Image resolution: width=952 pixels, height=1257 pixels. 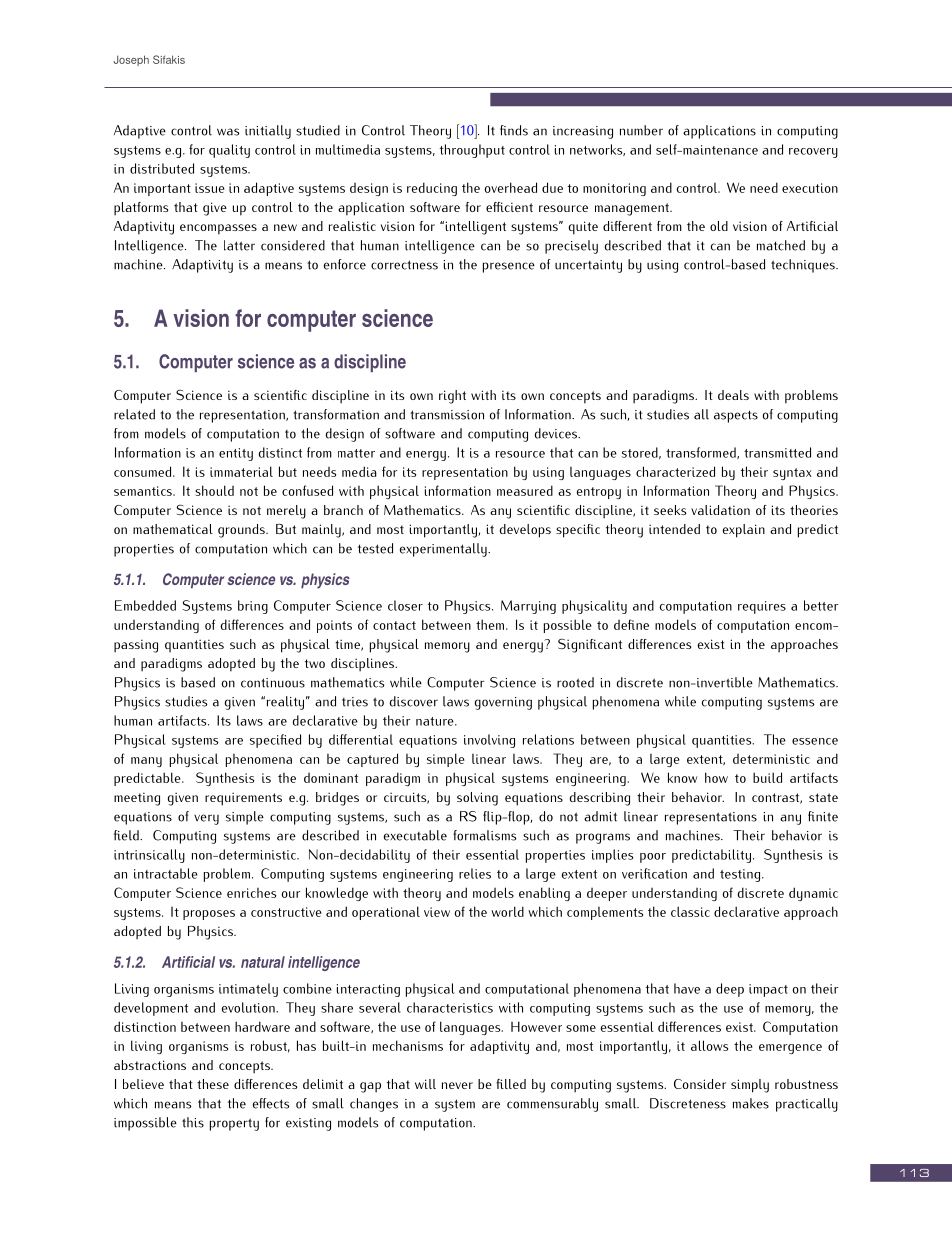 What do you see at coordinates (641, 130) in the screenshot?
I see `number` at bounding box center [641, 130].
